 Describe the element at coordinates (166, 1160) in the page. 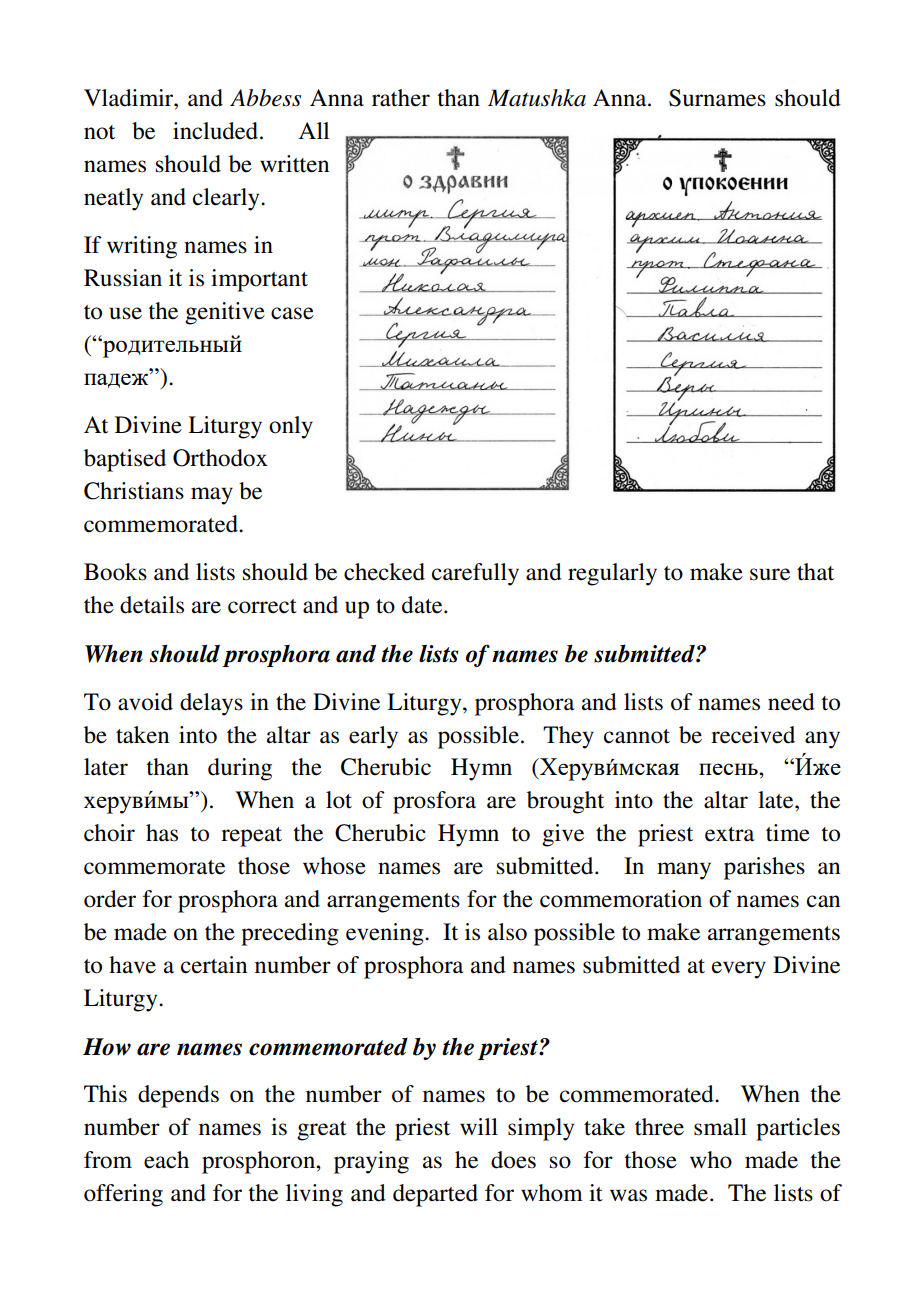

I see `each` at that location.
